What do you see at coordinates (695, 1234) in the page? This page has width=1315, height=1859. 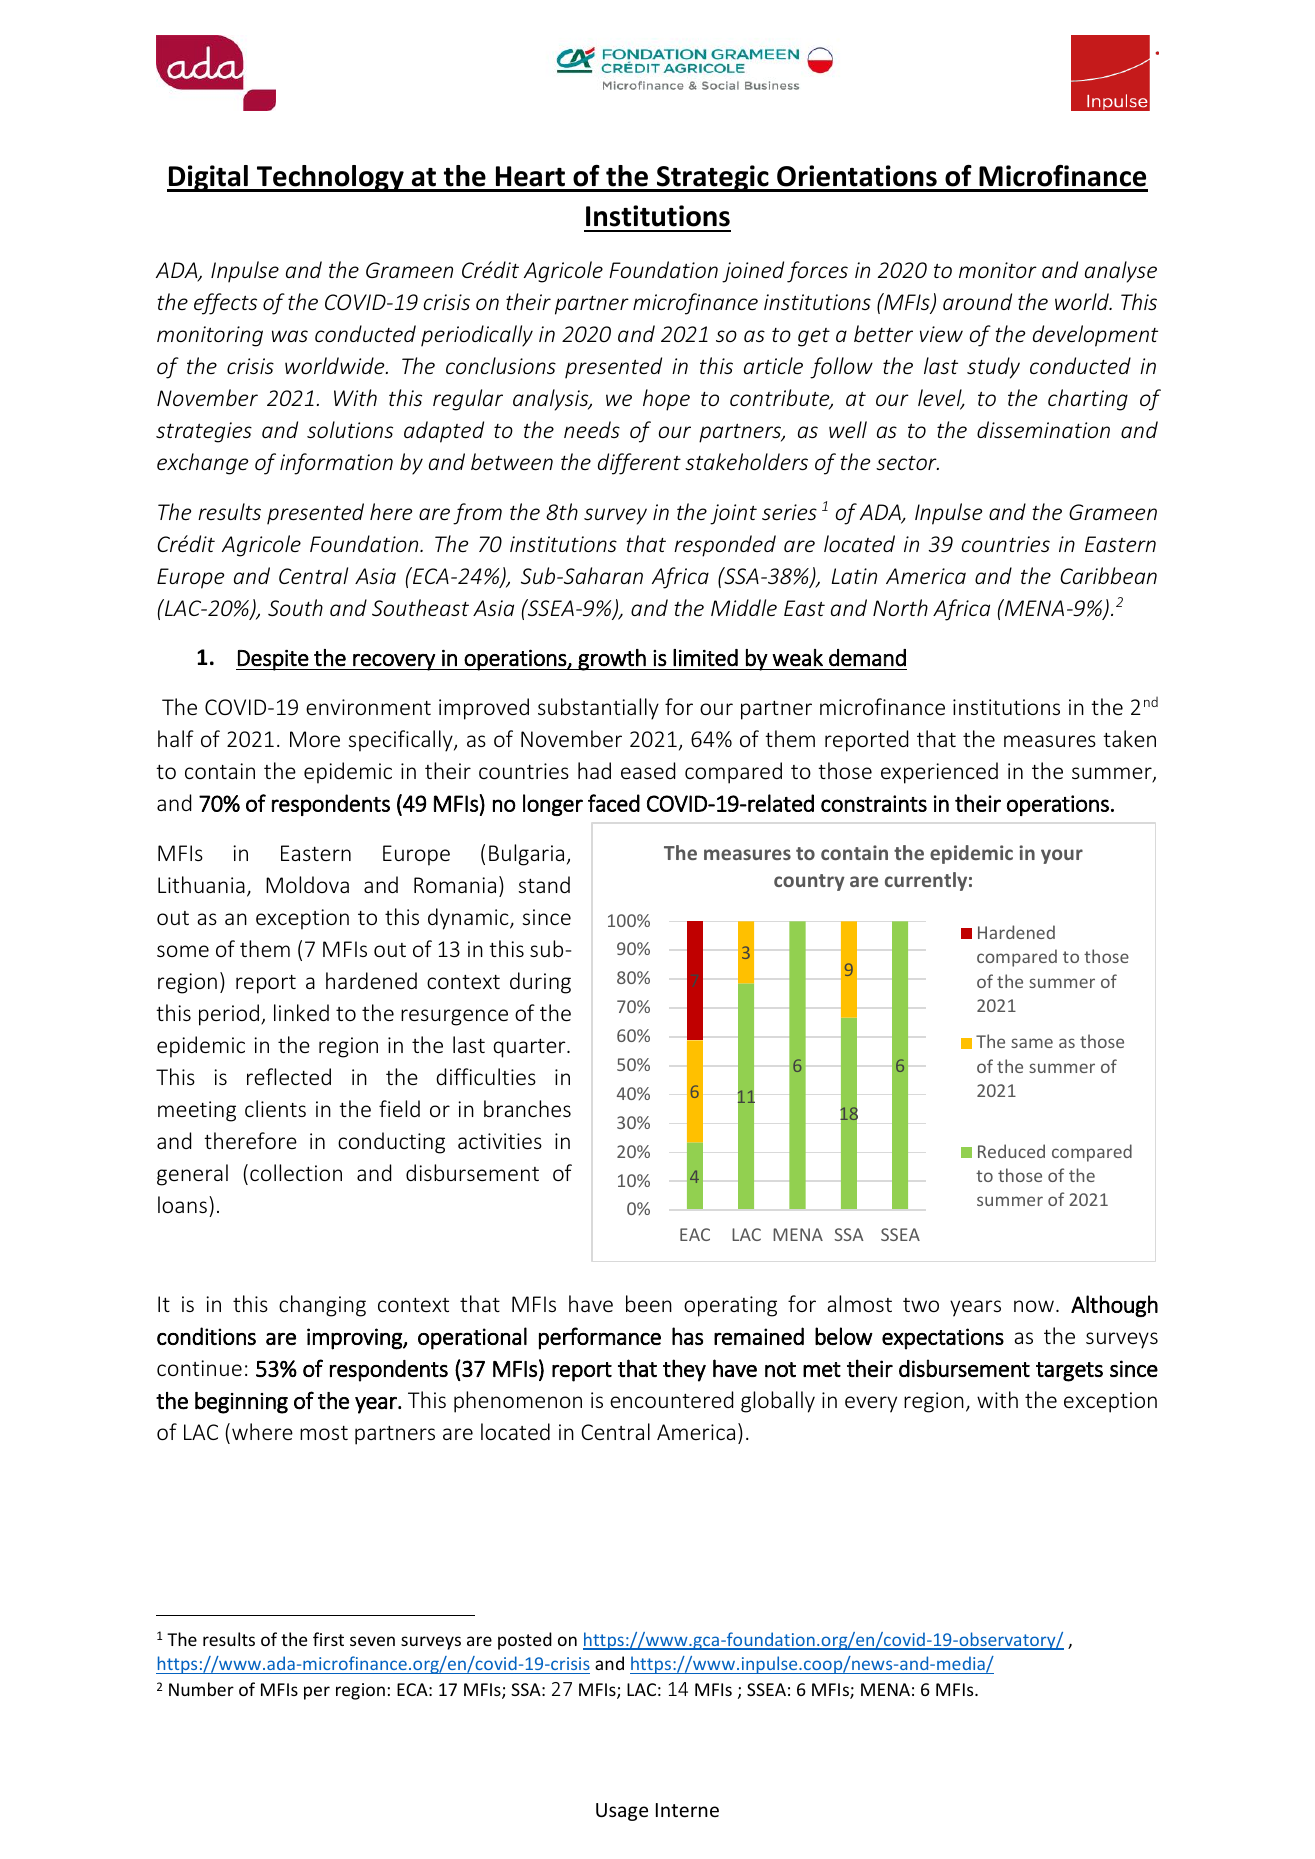 I see `EAC` at bounding box center [695, 1234].
